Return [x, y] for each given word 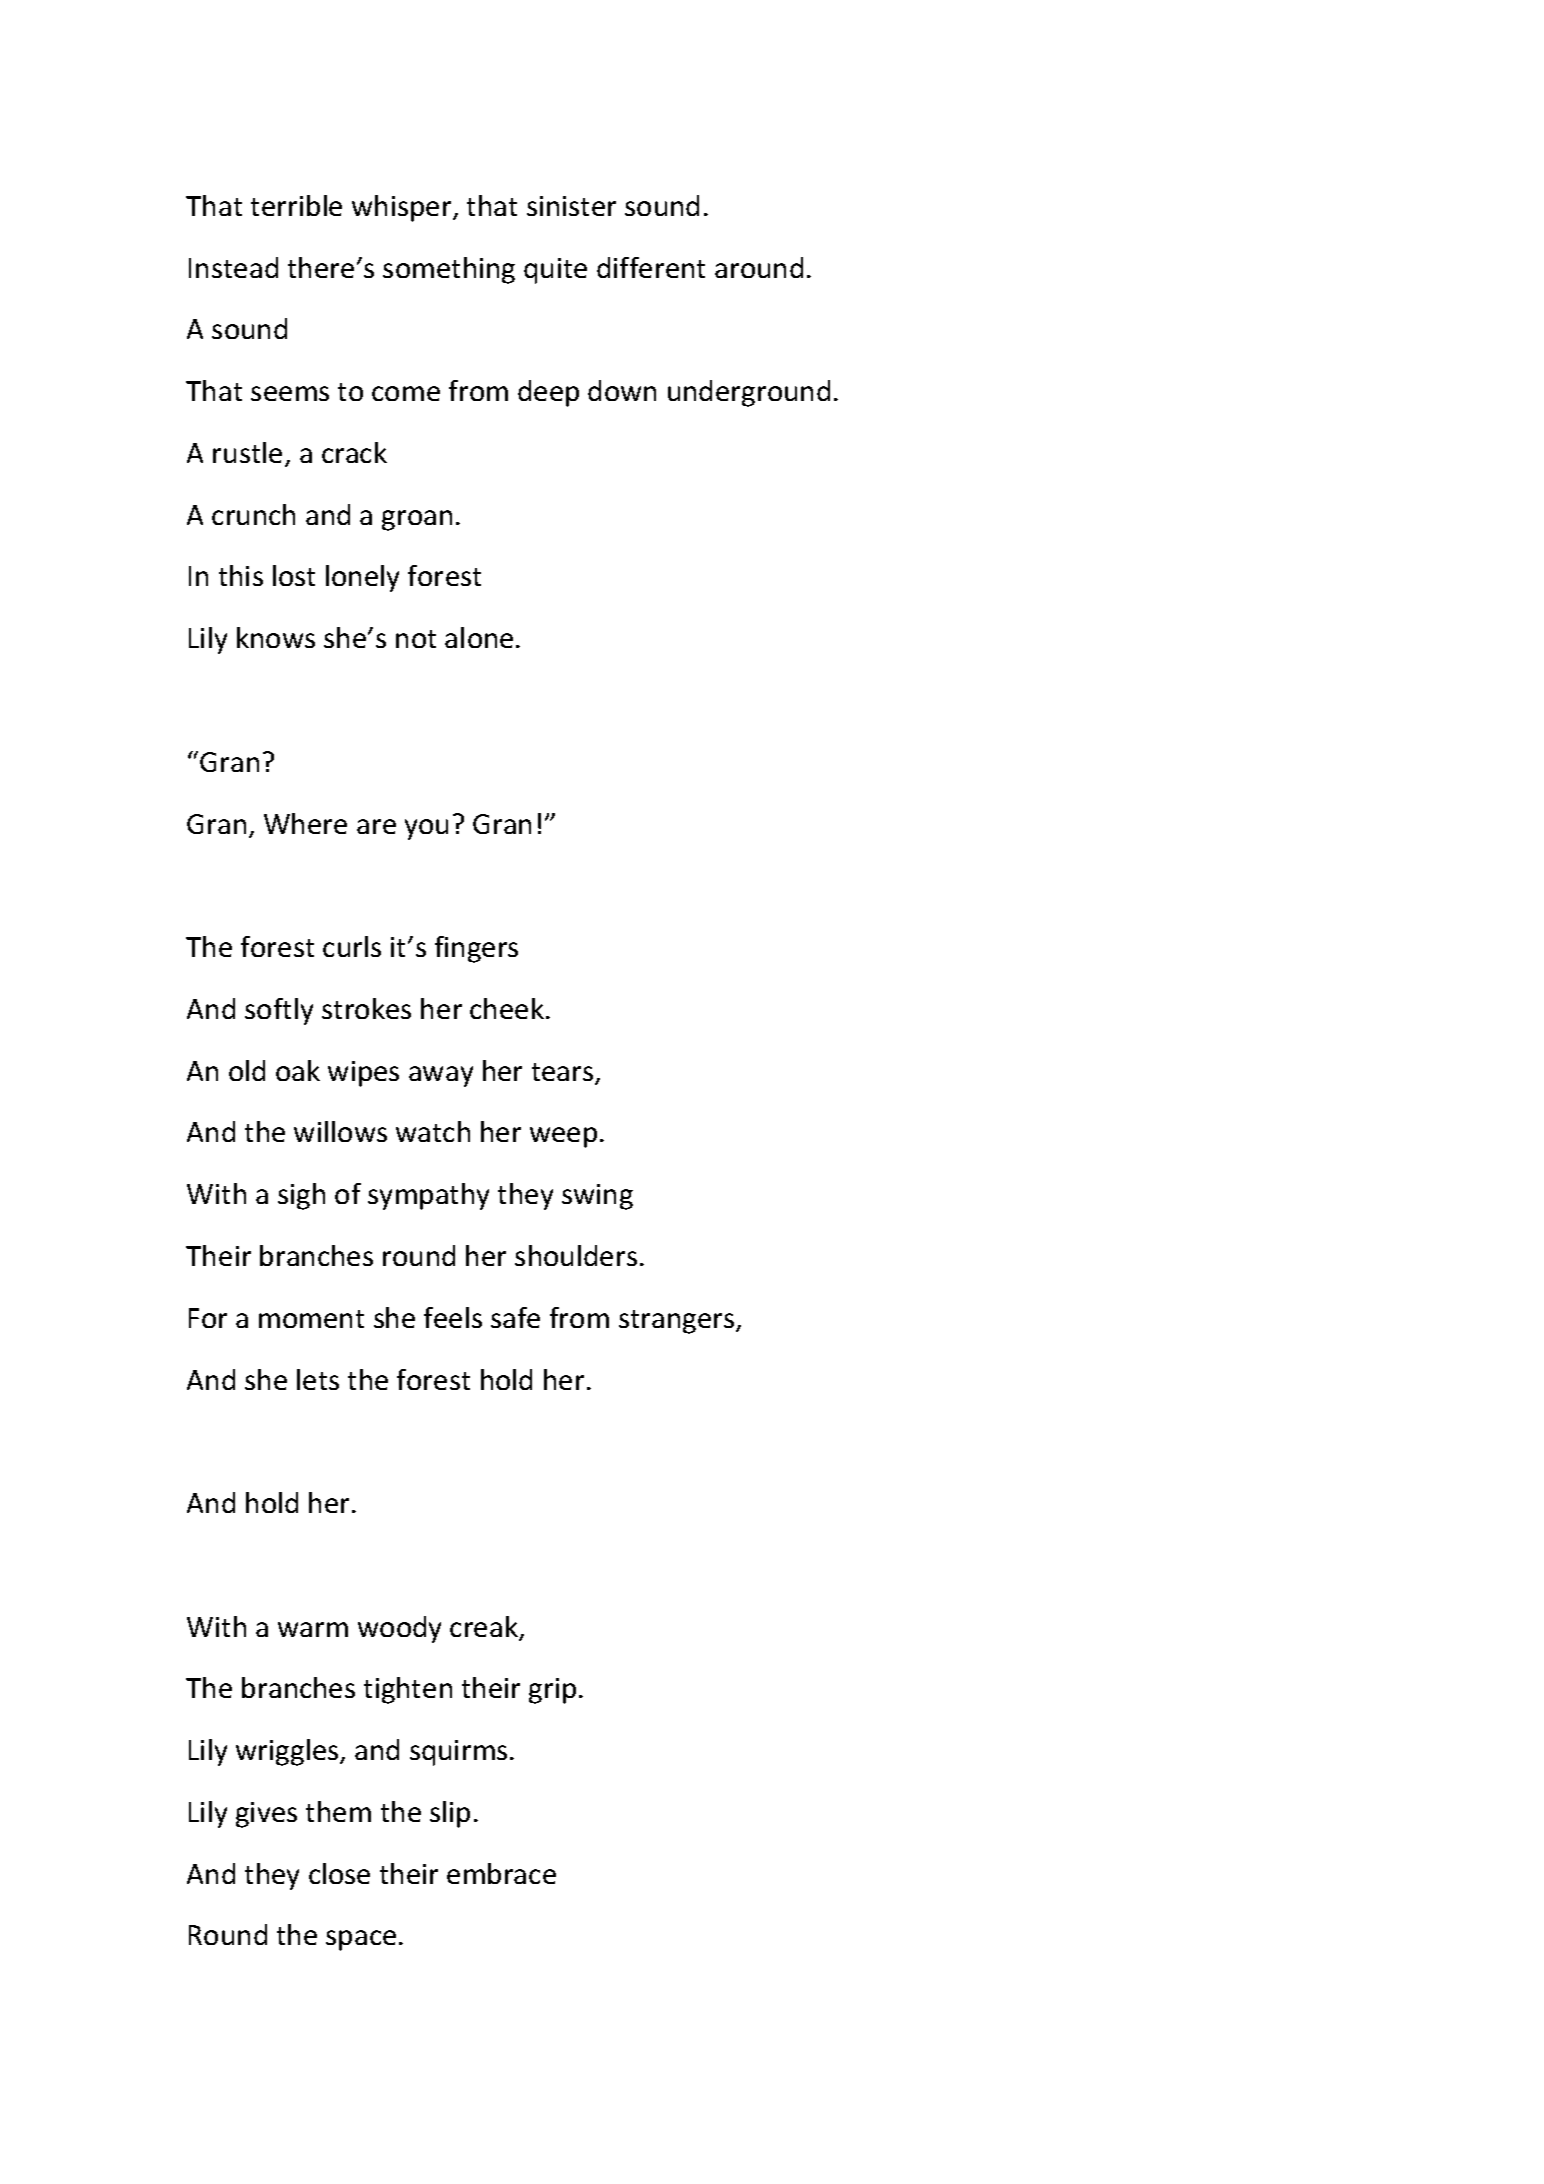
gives [266, 1815]
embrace [501, 1873]
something [449, 270]
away [441, 1076]
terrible [296, 205]
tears [564, 1073]
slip [450, 1814]
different [651, 267]
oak [298, 1070]
